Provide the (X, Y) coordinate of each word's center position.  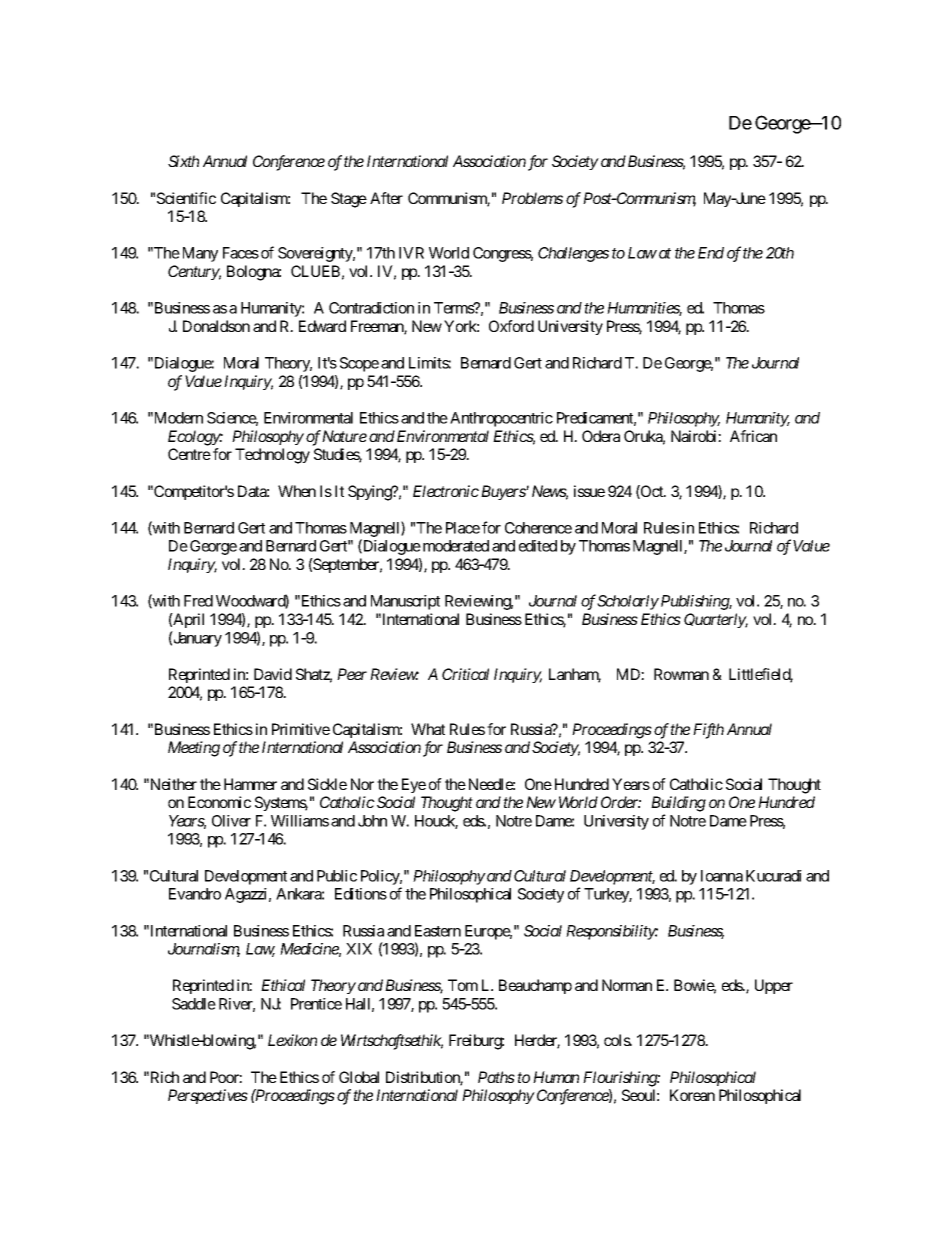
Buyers (504, 492)
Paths (496, 1077)
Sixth (183, 161)
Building (678, 804)
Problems (532, 198)
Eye (414, 785)
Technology (272, 456)
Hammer (250, 784)
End (711, 253)
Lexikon (292, 1040)
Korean (692, 1095)
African (753, 436)
